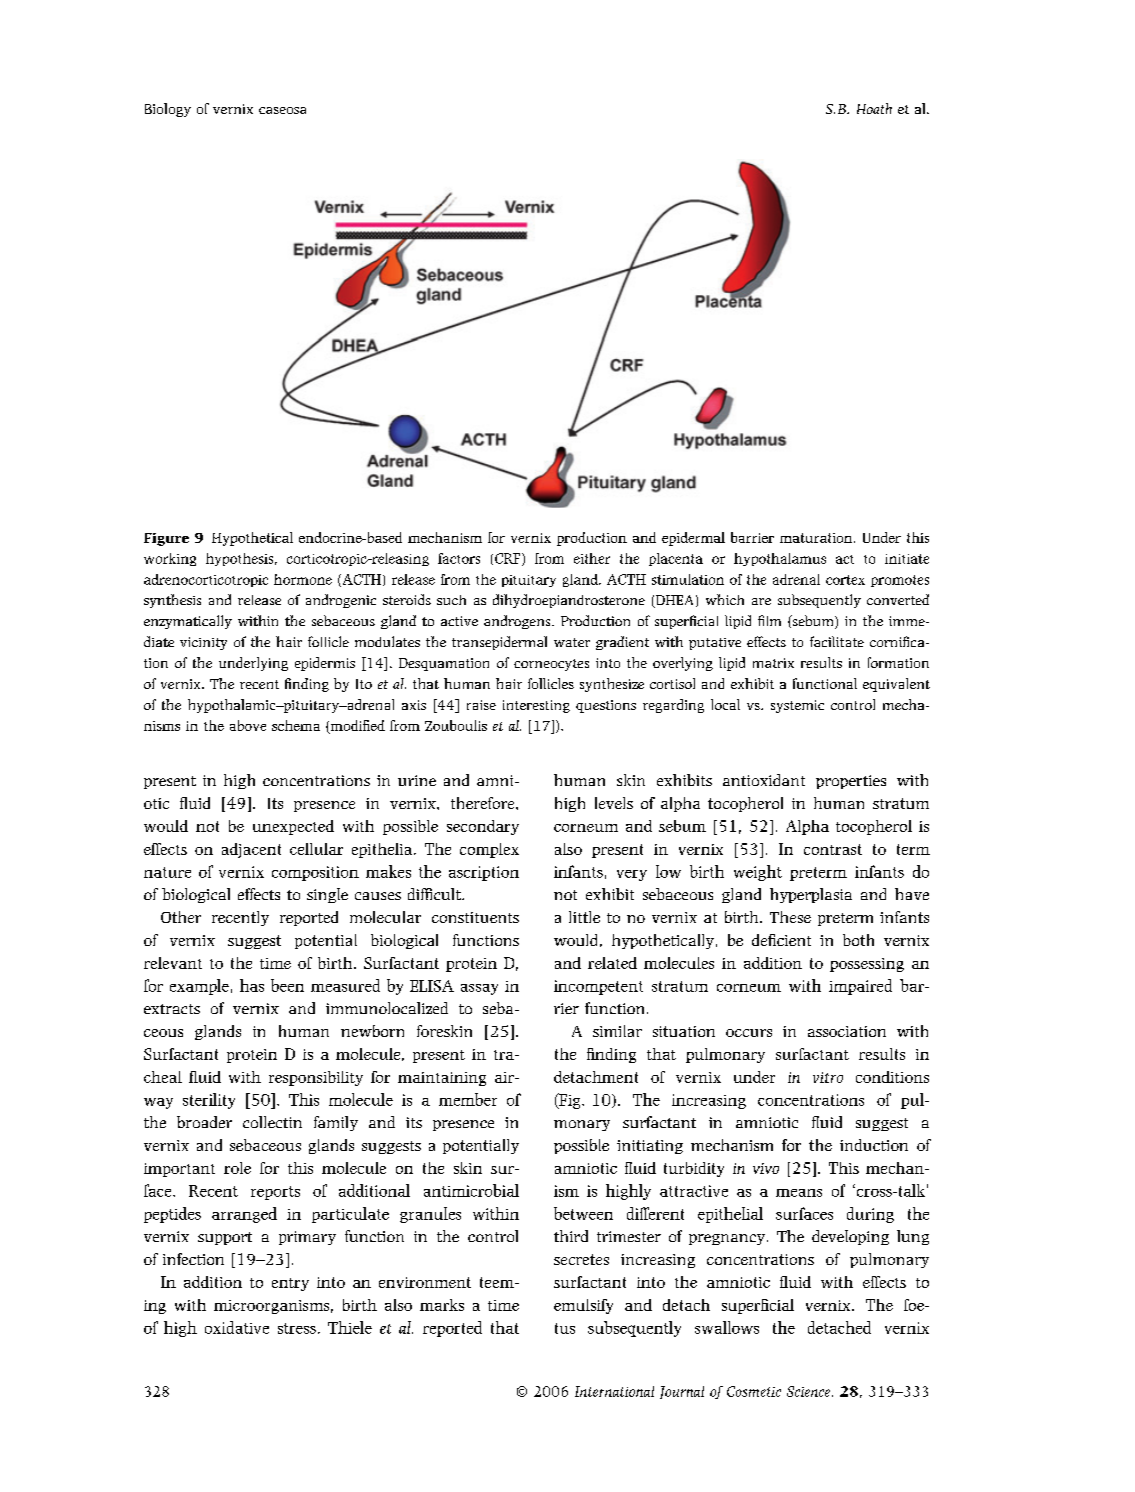 The height and width of the screenshot is (1492, 1135). What do you see at coordinates (584, 917) in the screenshot?
I see `little` at bounding box center [584, 917].
